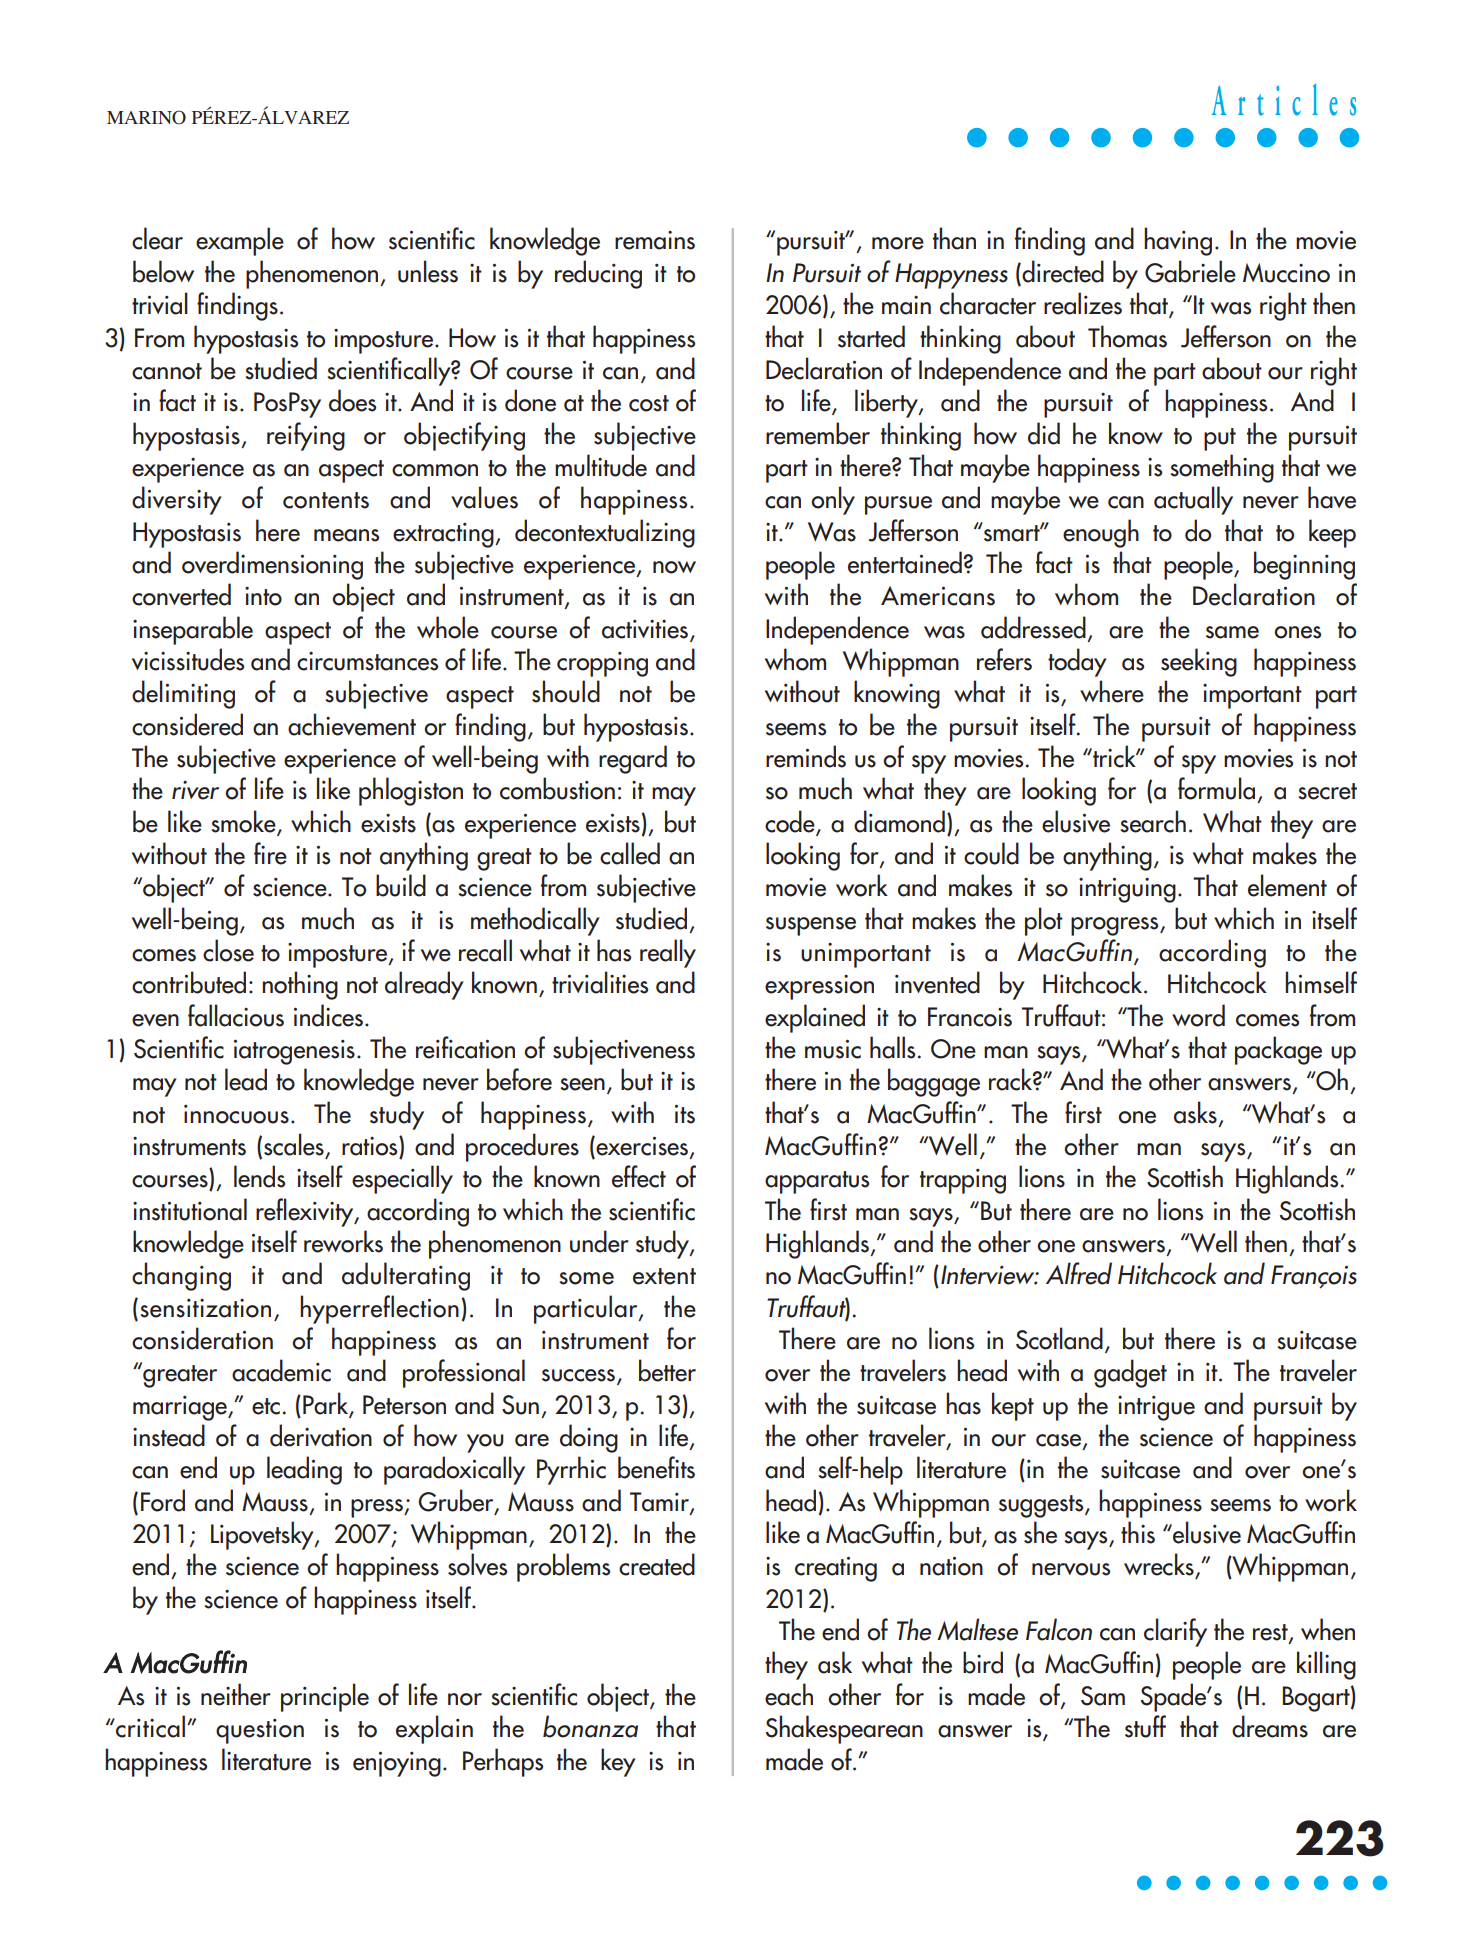 This image has height=1948, width=1461. I want to click on progress, so click(1116, 926).
